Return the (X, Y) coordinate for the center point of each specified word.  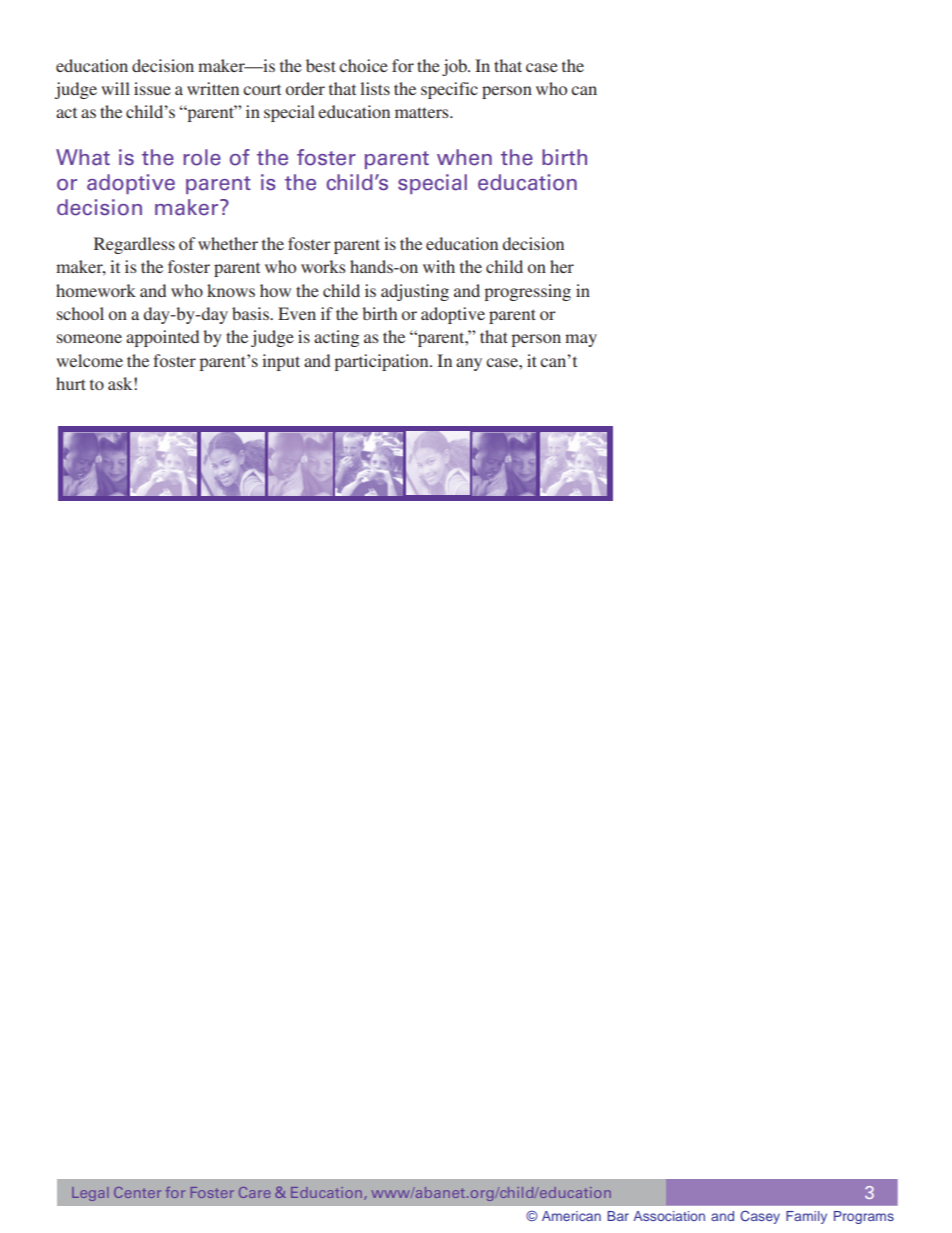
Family (806, 1217)
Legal (90, 1194)
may (581, 340)
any (469, 364)
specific (449, 90)
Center (137, 1192)
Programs (864, 1217)
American (571, 1216)
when (464, 157)
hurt (71, 383)
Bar (618, 1216)
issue (152, 88)
